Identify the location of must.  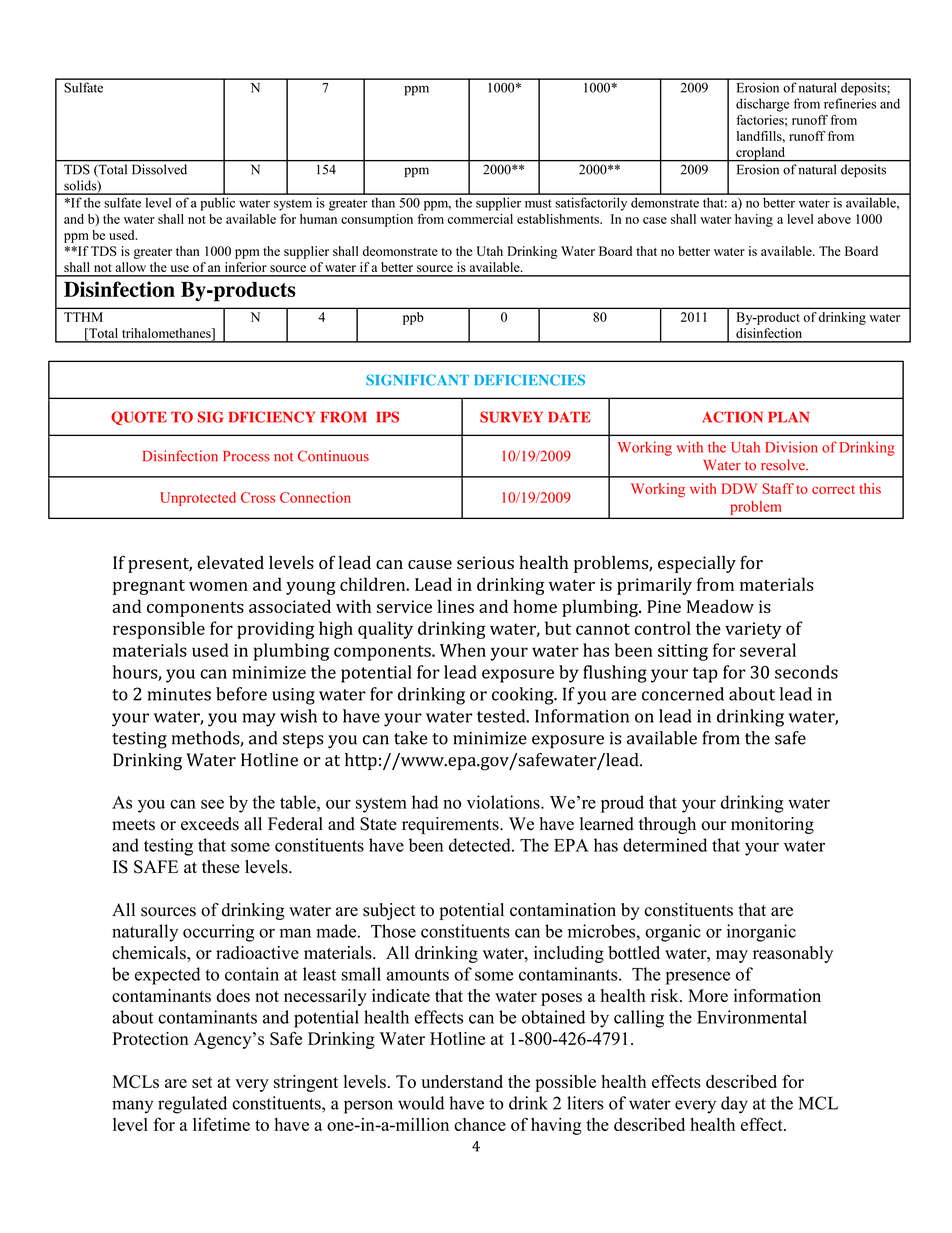
(538, 203).
